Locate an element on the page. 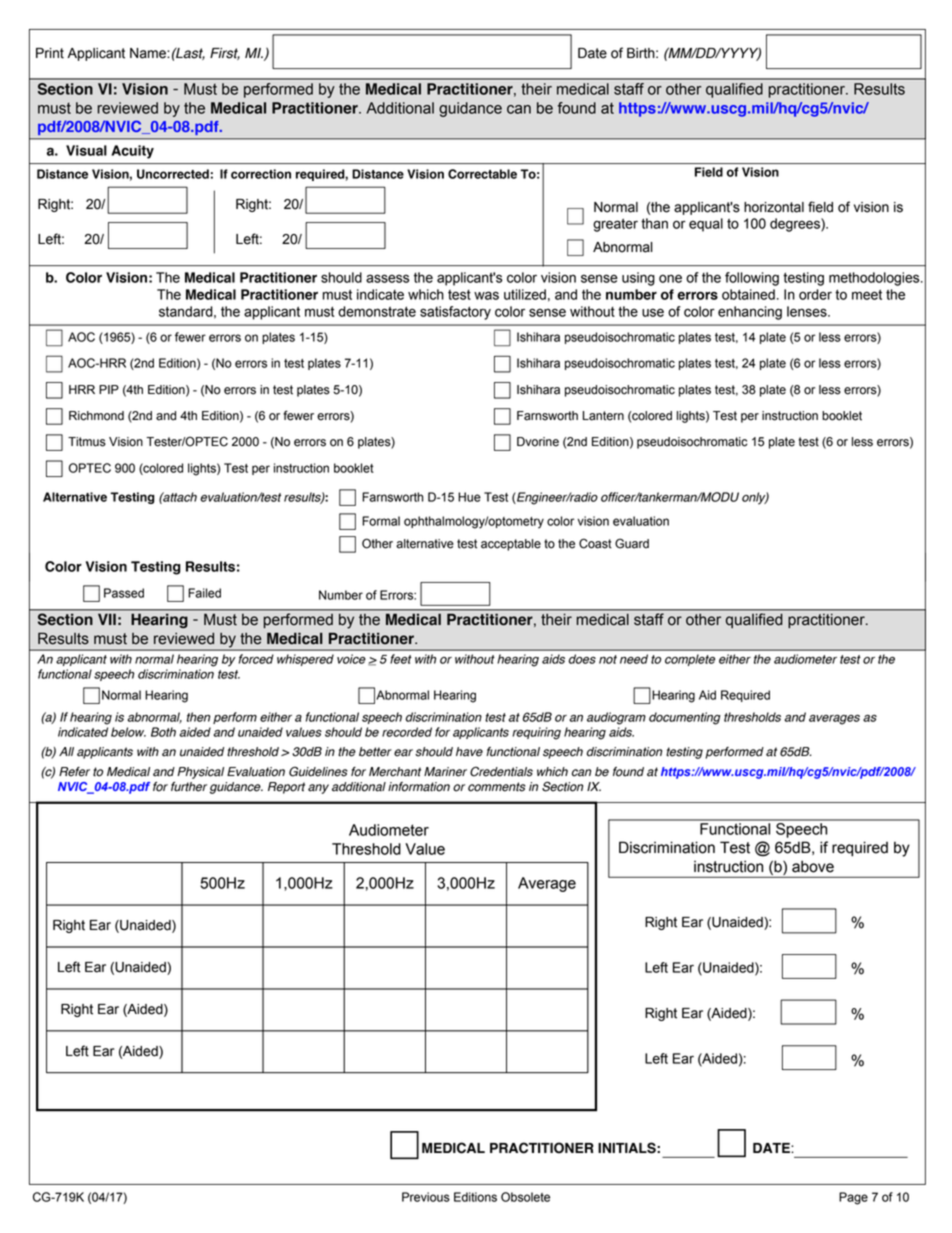 This page has height=1233, width=952. Lantern is located at coordinates (603, 416).
